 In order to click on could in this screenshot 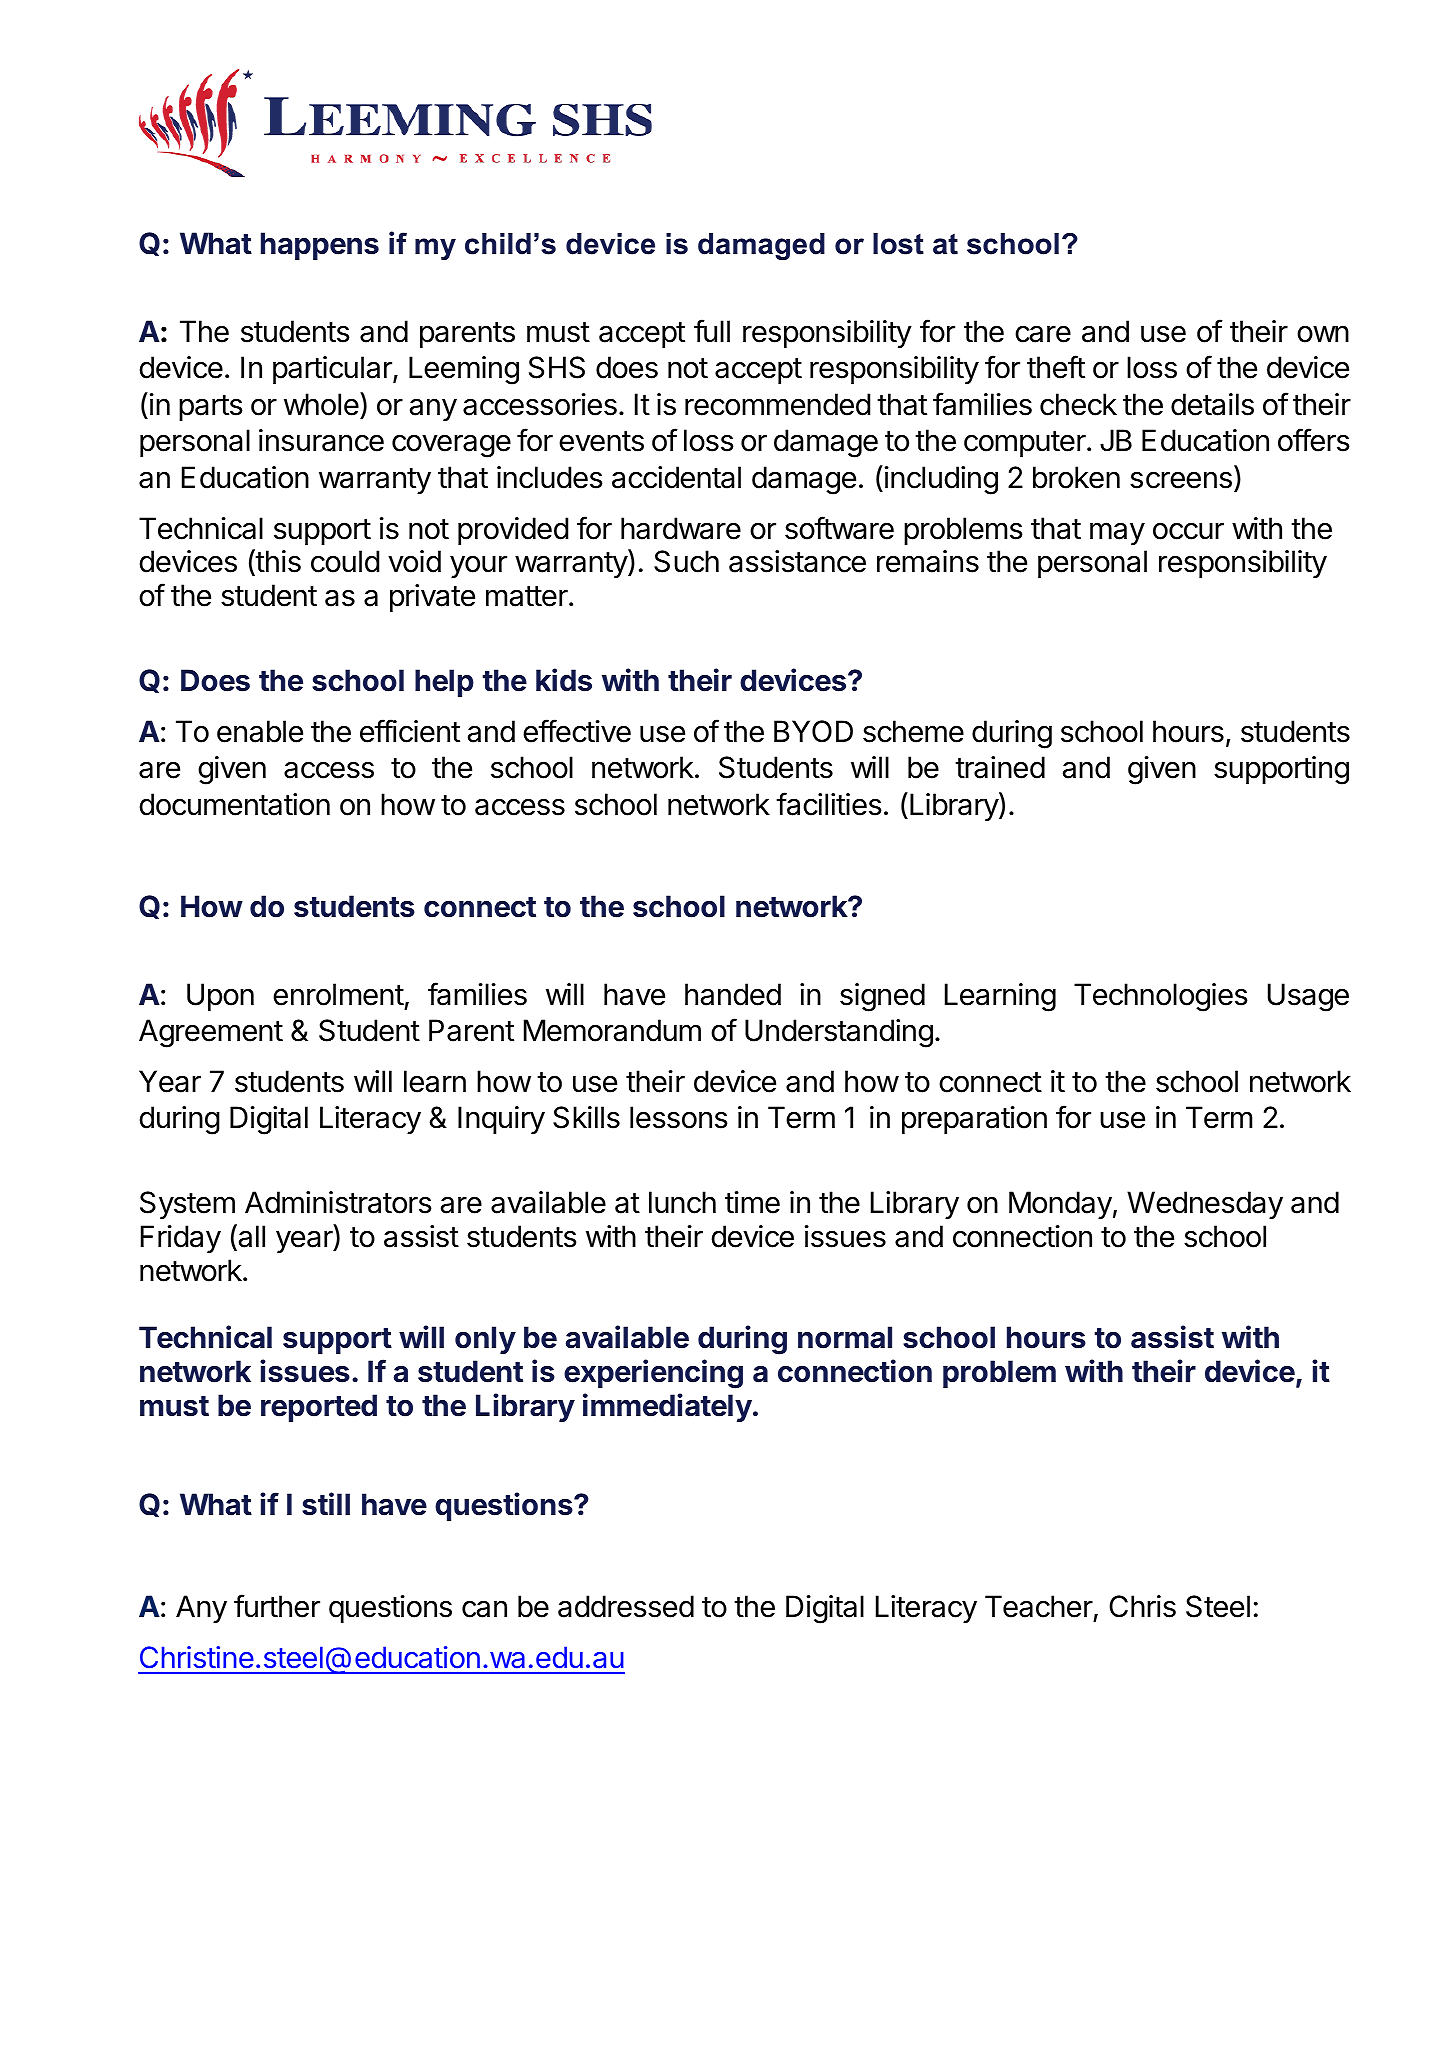, I will do `click(345, 561)`.
